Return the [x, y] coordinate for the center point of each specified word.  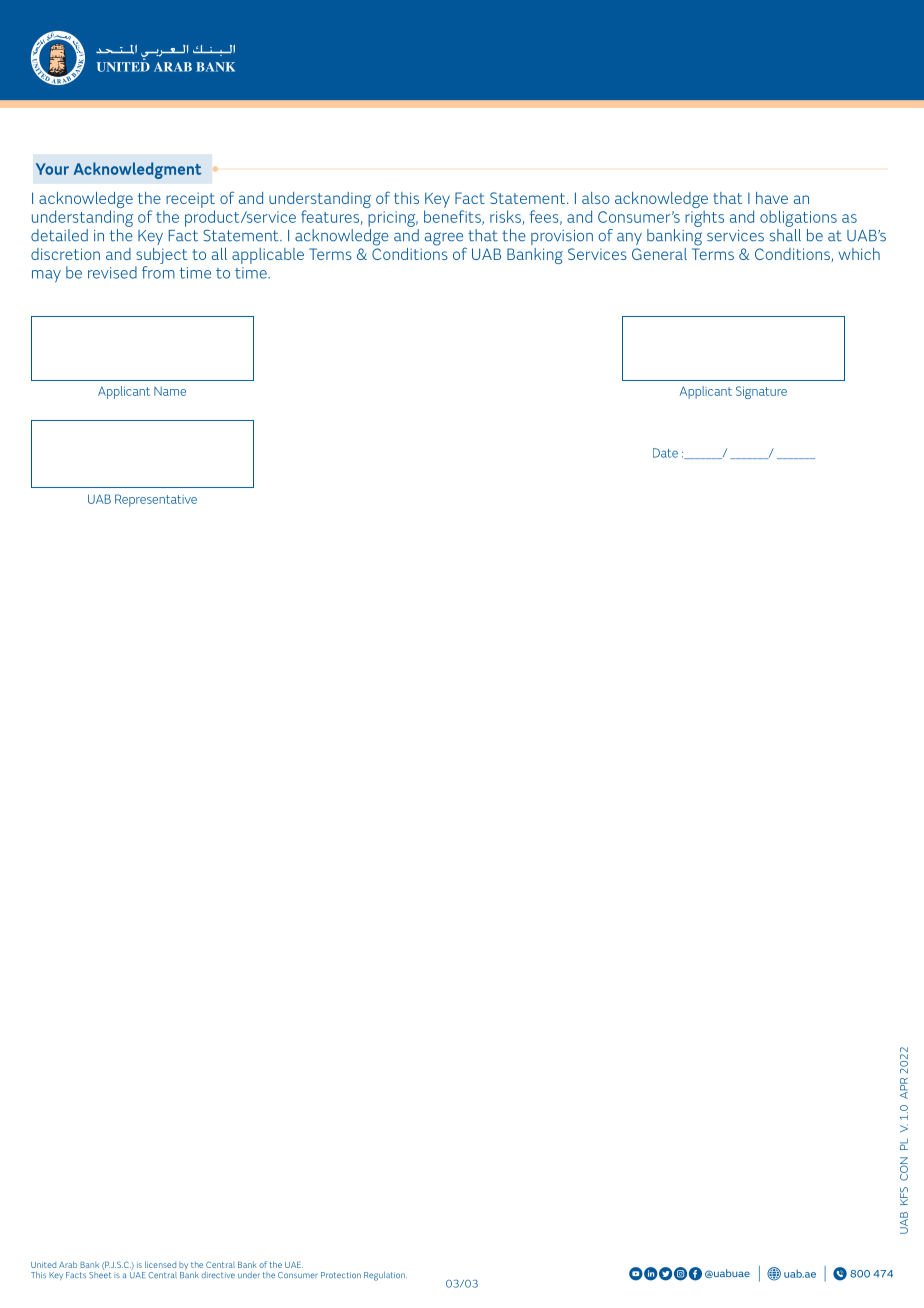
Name [170, 391]
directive [218, 1275]
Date [665, 453]
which [859, 254]
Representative [156, 500]
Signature [761, 392]
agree [445, 240]
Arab [68, 1264]
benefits [453, 217]
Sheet [100, 1273]
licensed [160, 1264]
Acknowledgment [137, 170]
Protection [341, 1275]
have [772, 198]
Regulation [385, 1276]
